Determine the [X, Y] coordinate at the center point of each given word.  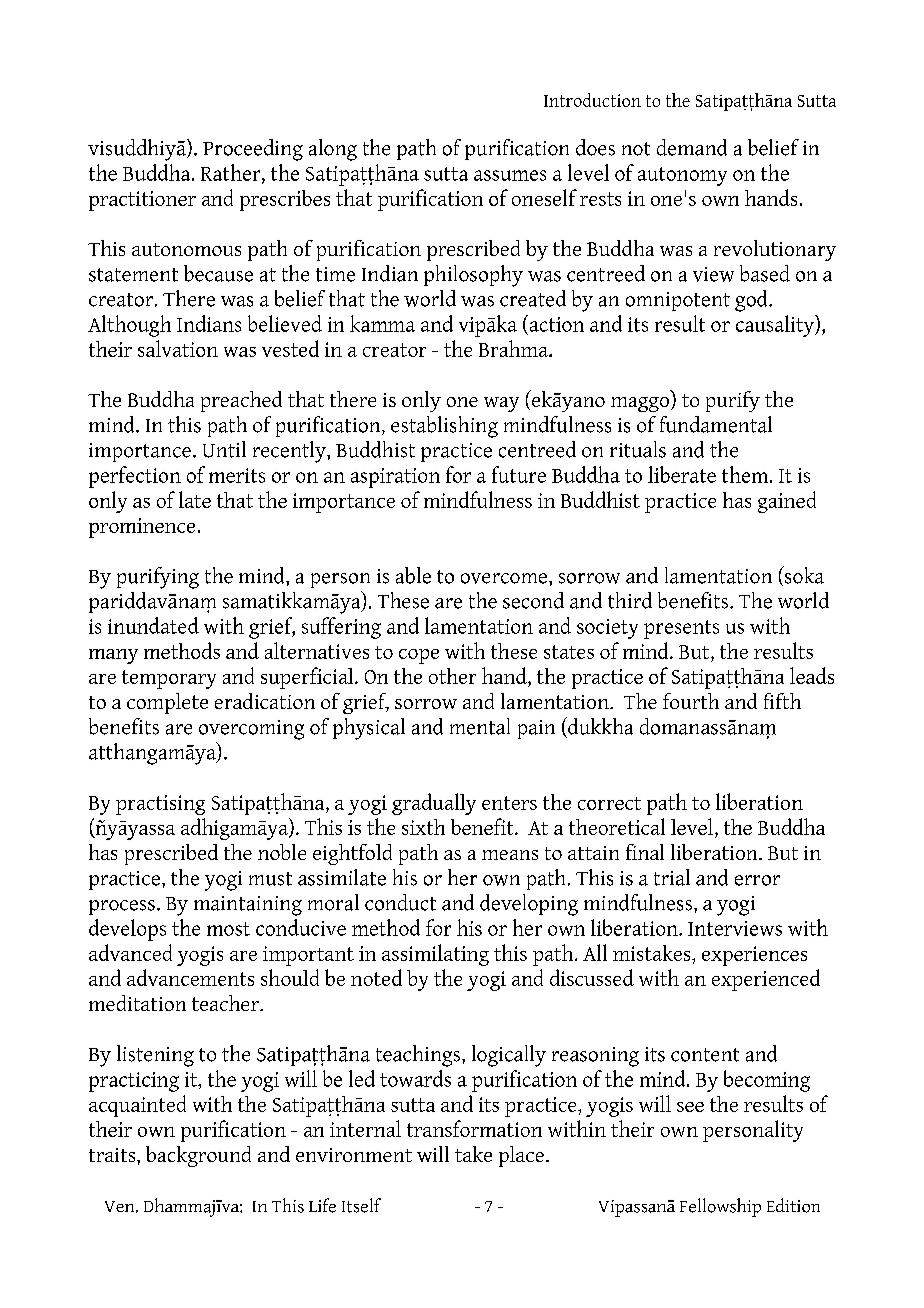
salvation [178, 348]
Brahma [514, 348]
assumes [510, 175]
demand [692, 147]
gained [787, 502]
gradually [434, 804]
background [198, 1156]
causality [776, 326]
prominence [142, 528]
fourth [691, 701]
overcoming [251, 730]
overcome [505, 578]
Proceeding [253, 150]
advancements [190, 977]
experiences [754, 956]
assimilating [435, 955]
